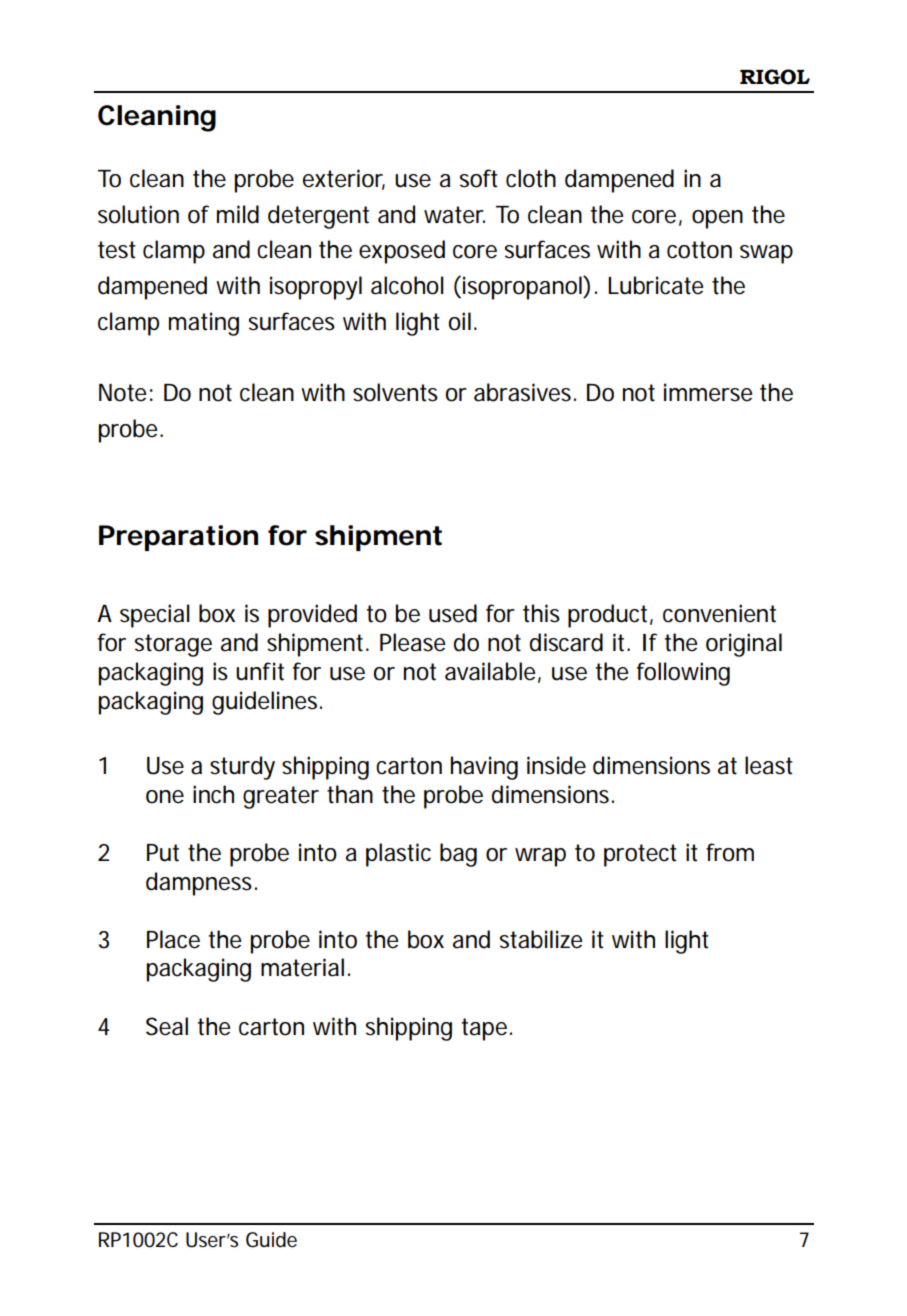 The image size is (907, 1316). Describe the element at coordinates (453, 613) in the document. I see `used` at that location.
